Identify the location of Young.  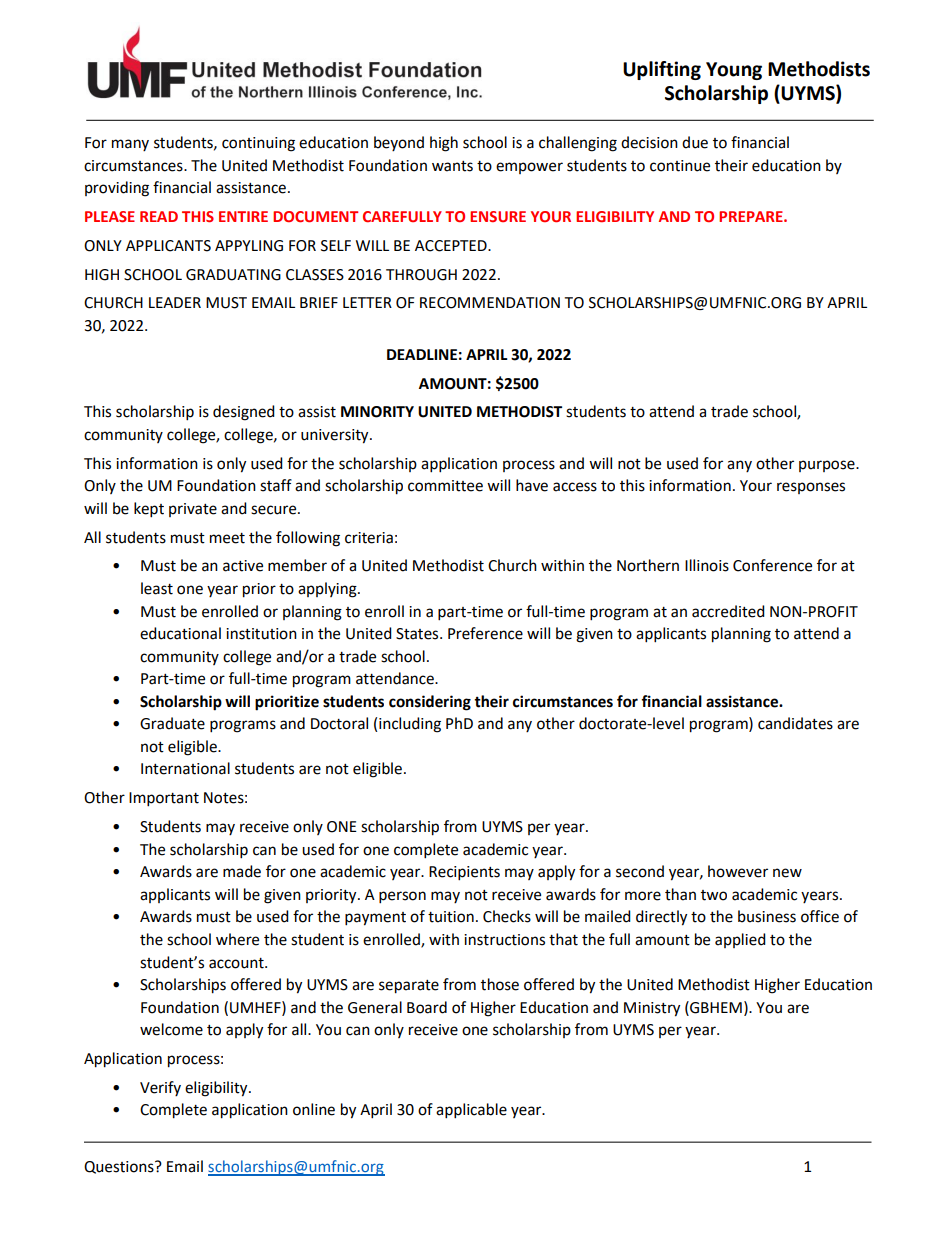
(734, 71).
